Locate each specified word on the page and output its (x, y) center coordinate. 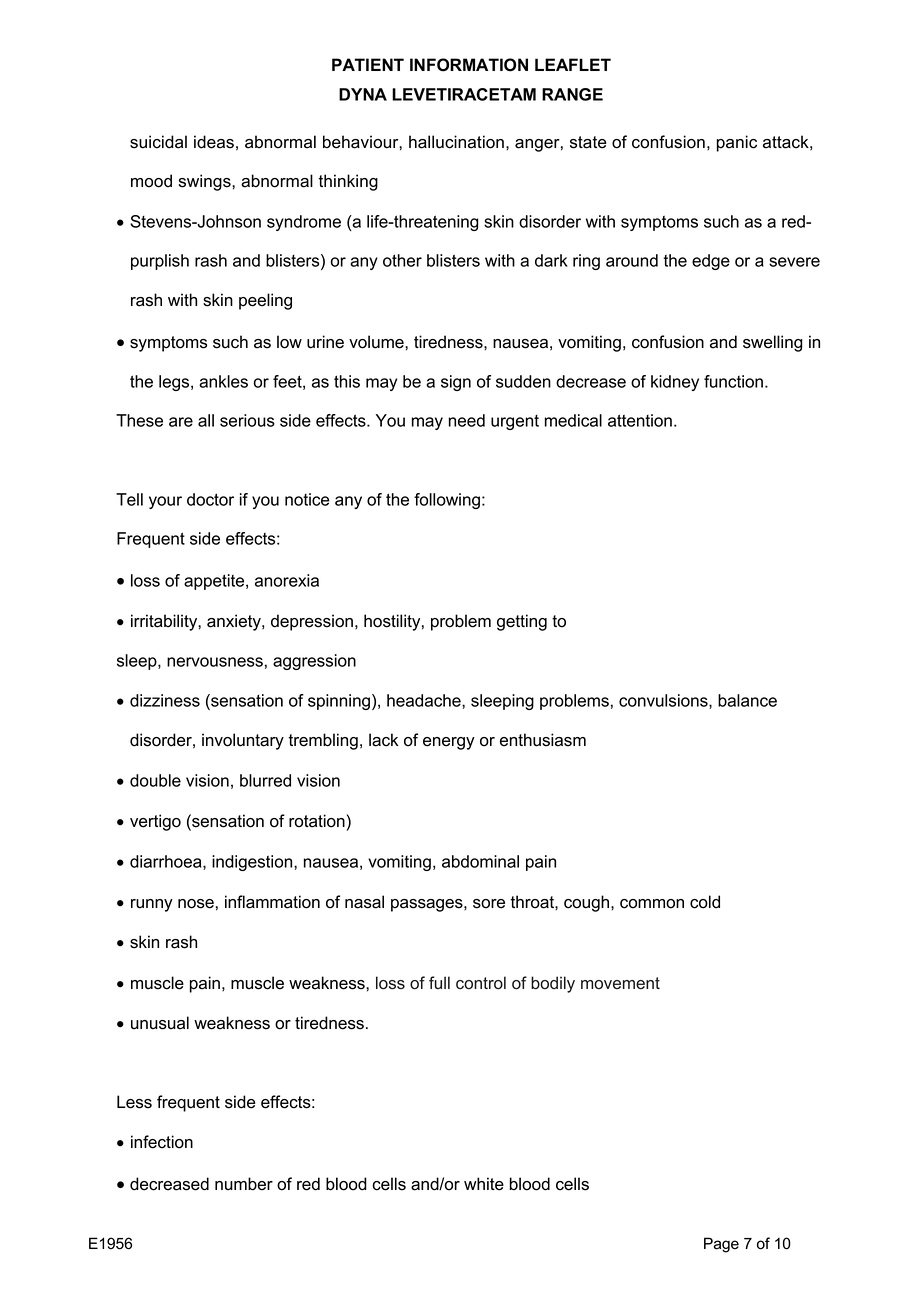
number (244, 1184)
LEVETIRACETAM (464, 94)
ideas (214, 142)
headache (425, 700)
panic (737, 143)
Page (721, 1245)
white (484, 1184)
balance (747, 700)
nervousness (215, 662)
